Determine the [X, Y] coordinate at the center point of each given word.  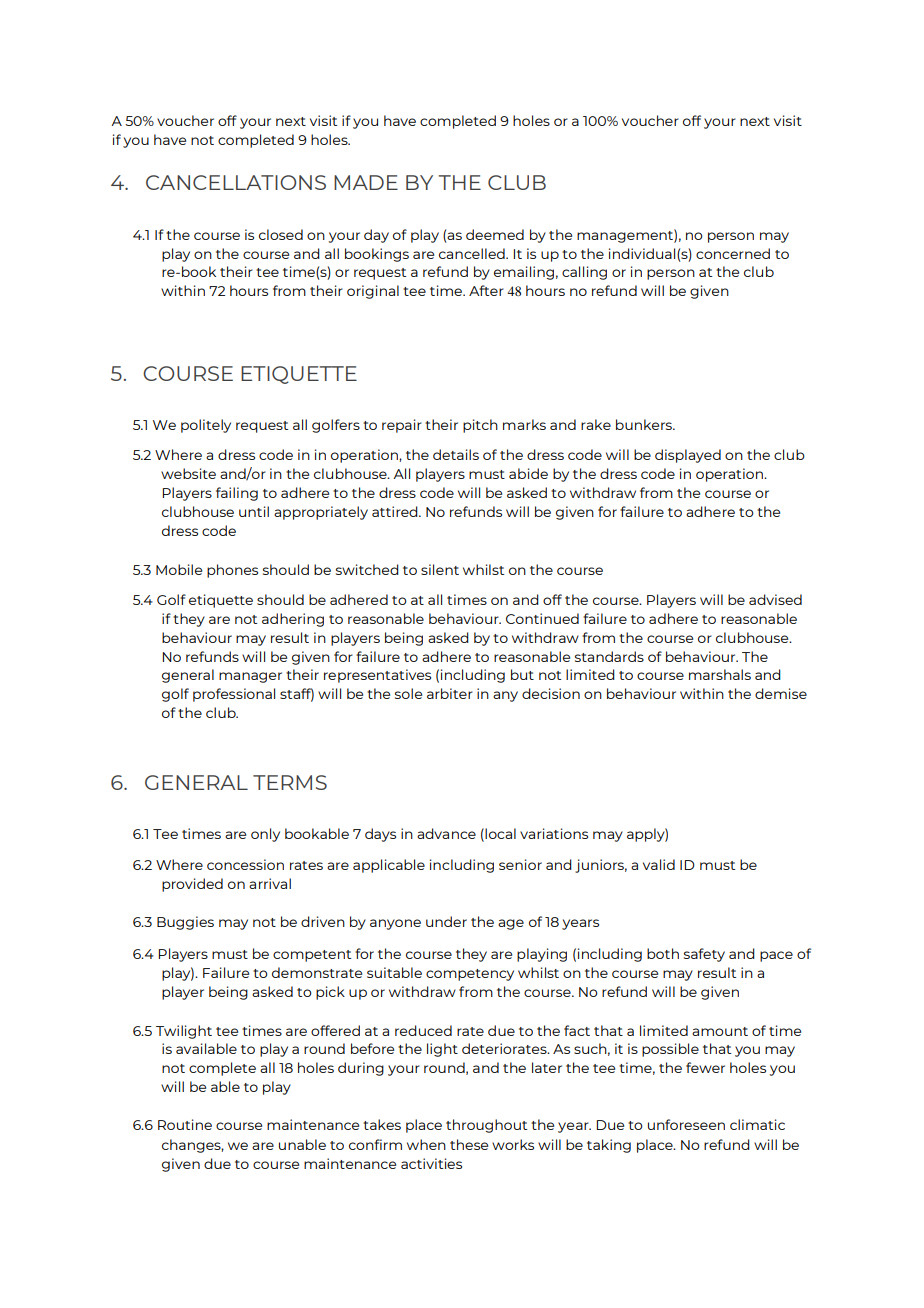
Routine [185, 1124]
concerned [733, 253]
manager [250, 677]
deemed [495, 234]
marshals [720, 674]
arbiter [450, 693]
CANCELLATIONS [236, 182]
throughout [486, 1126]
